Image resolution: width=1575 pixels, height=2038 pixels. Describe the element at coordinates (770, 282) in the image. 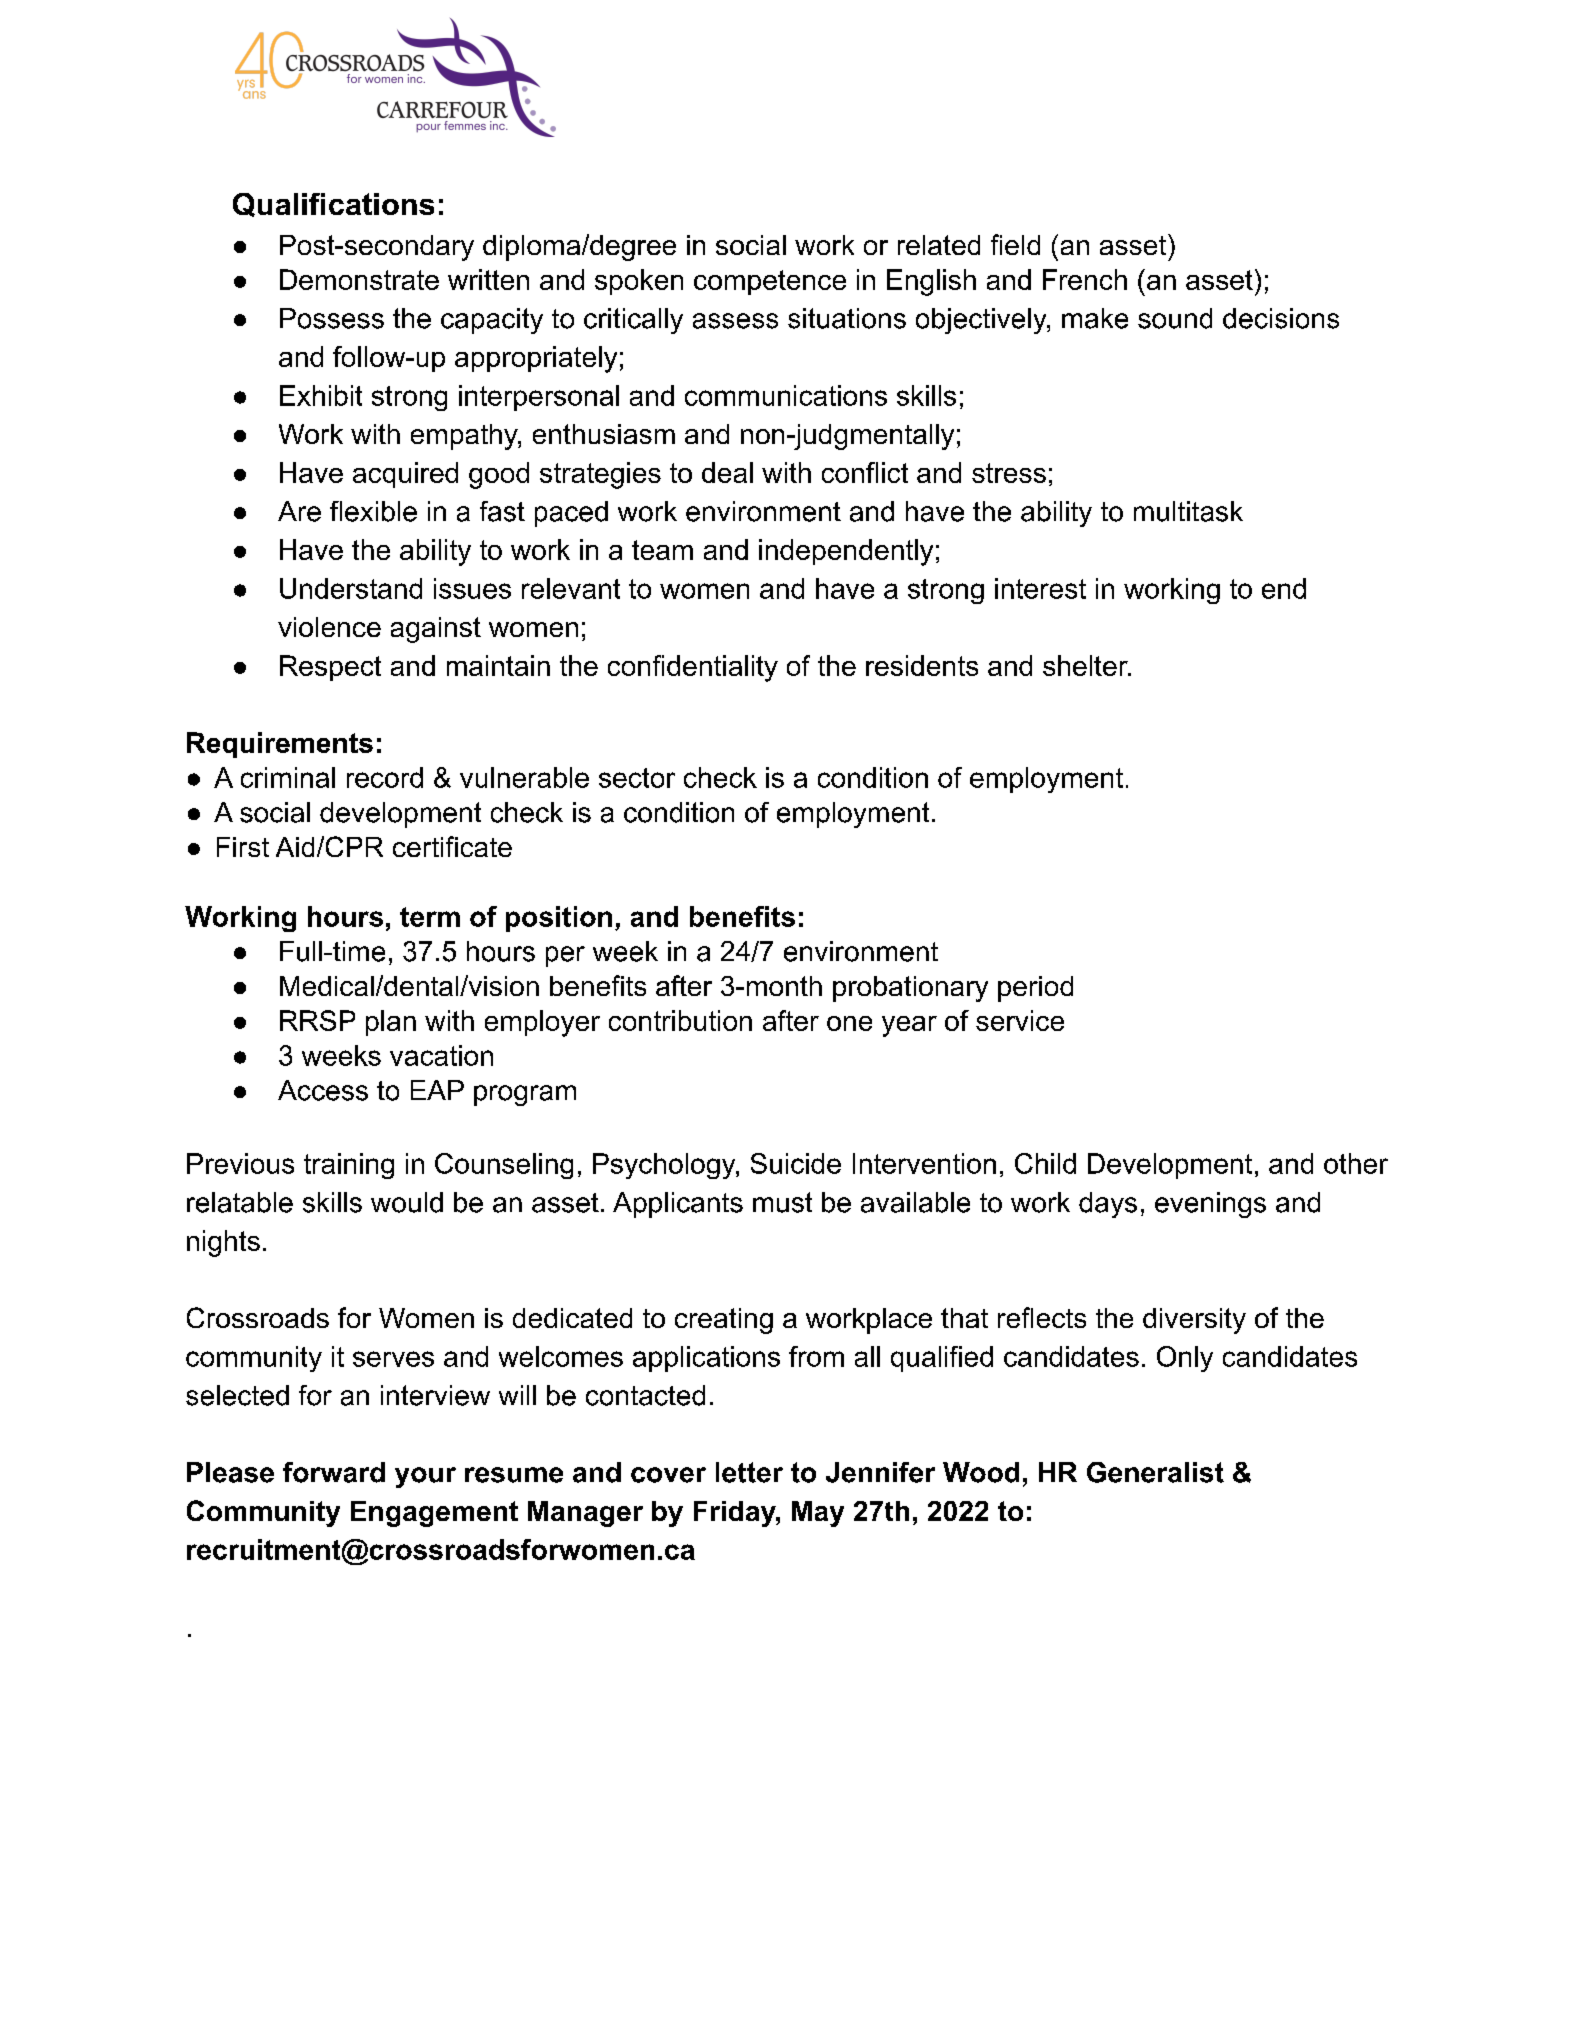

I see `competence` at that location.
